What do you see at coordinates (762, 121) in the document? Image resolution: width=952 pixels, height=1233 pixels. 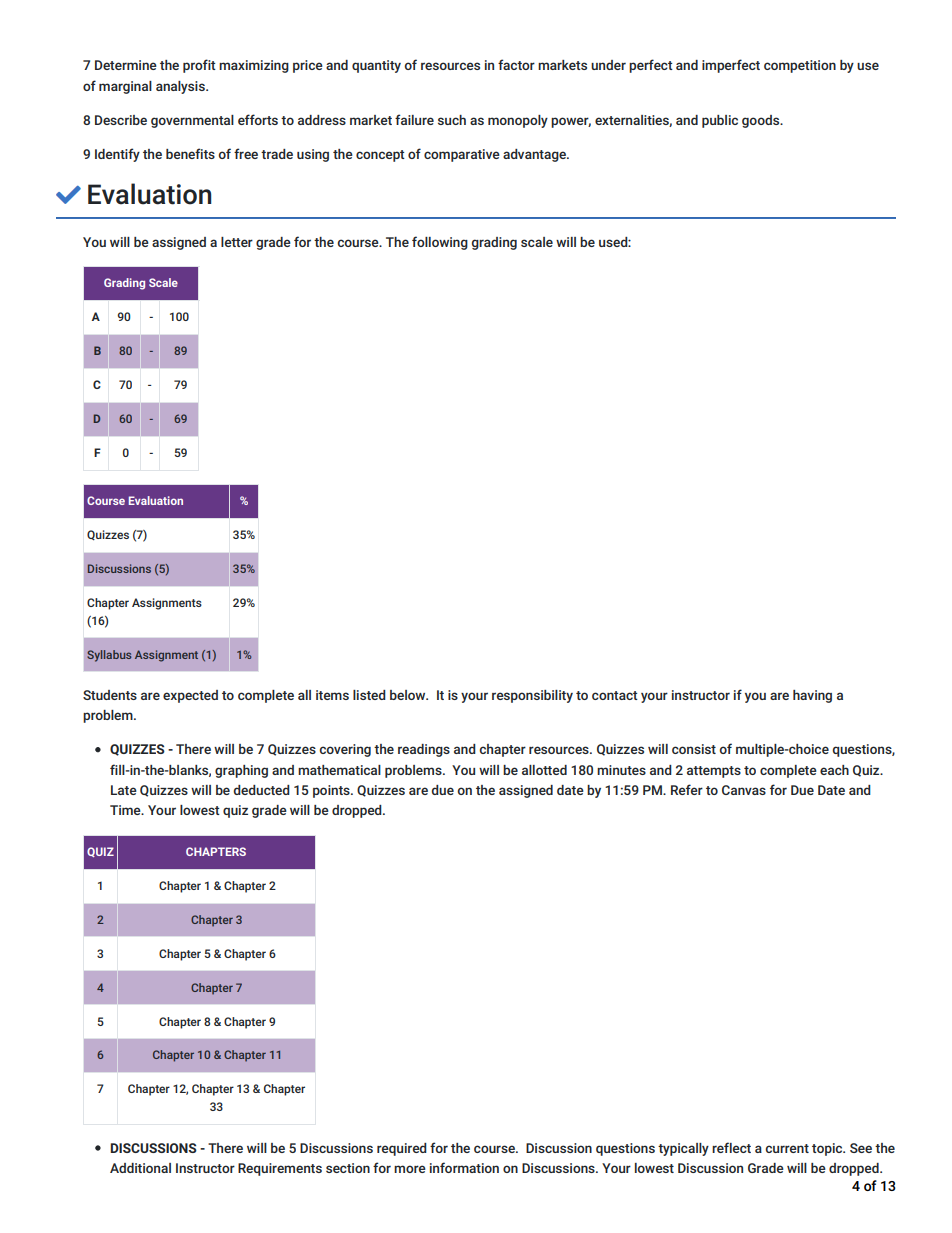 I see `goods` at bounding box center [762, 121].
